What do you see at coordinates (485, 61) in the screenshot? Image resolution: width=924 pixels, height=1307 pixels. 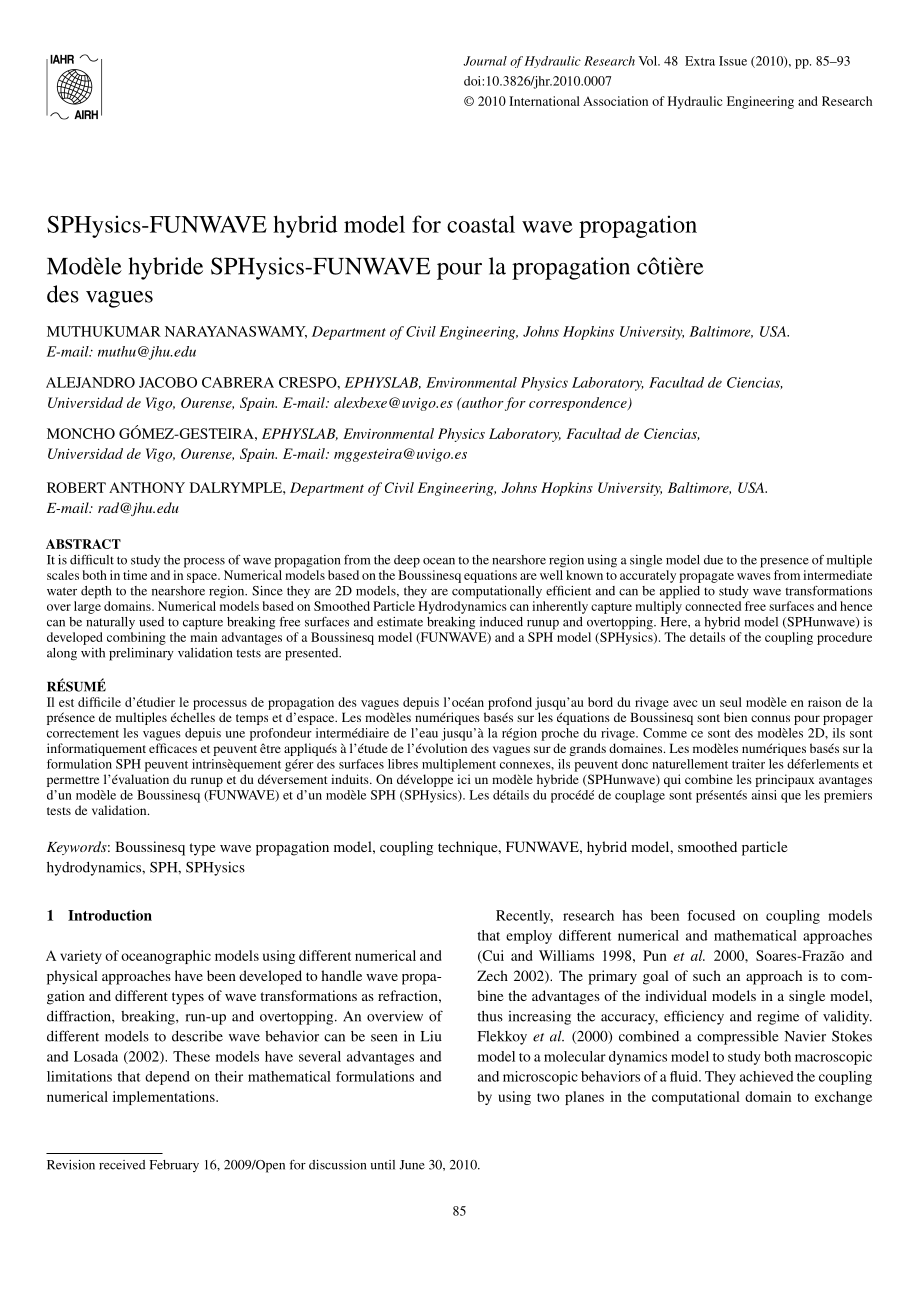 I see `Journal` at bounding box center [485, 61].
